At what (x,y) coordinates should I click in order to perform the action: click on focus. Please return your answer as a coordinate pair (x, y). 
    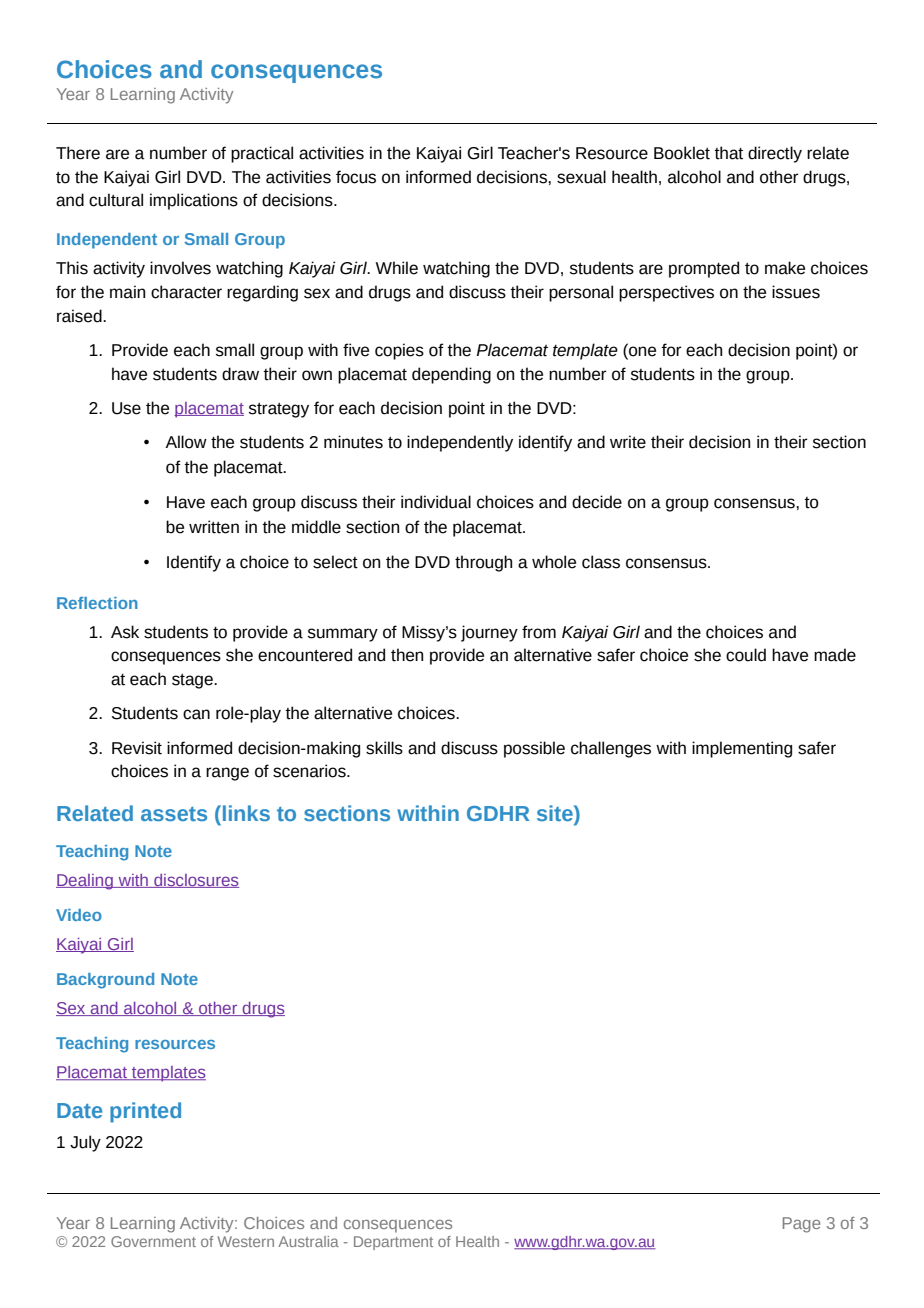
    Looking at the image, I should click on (356, 177).
